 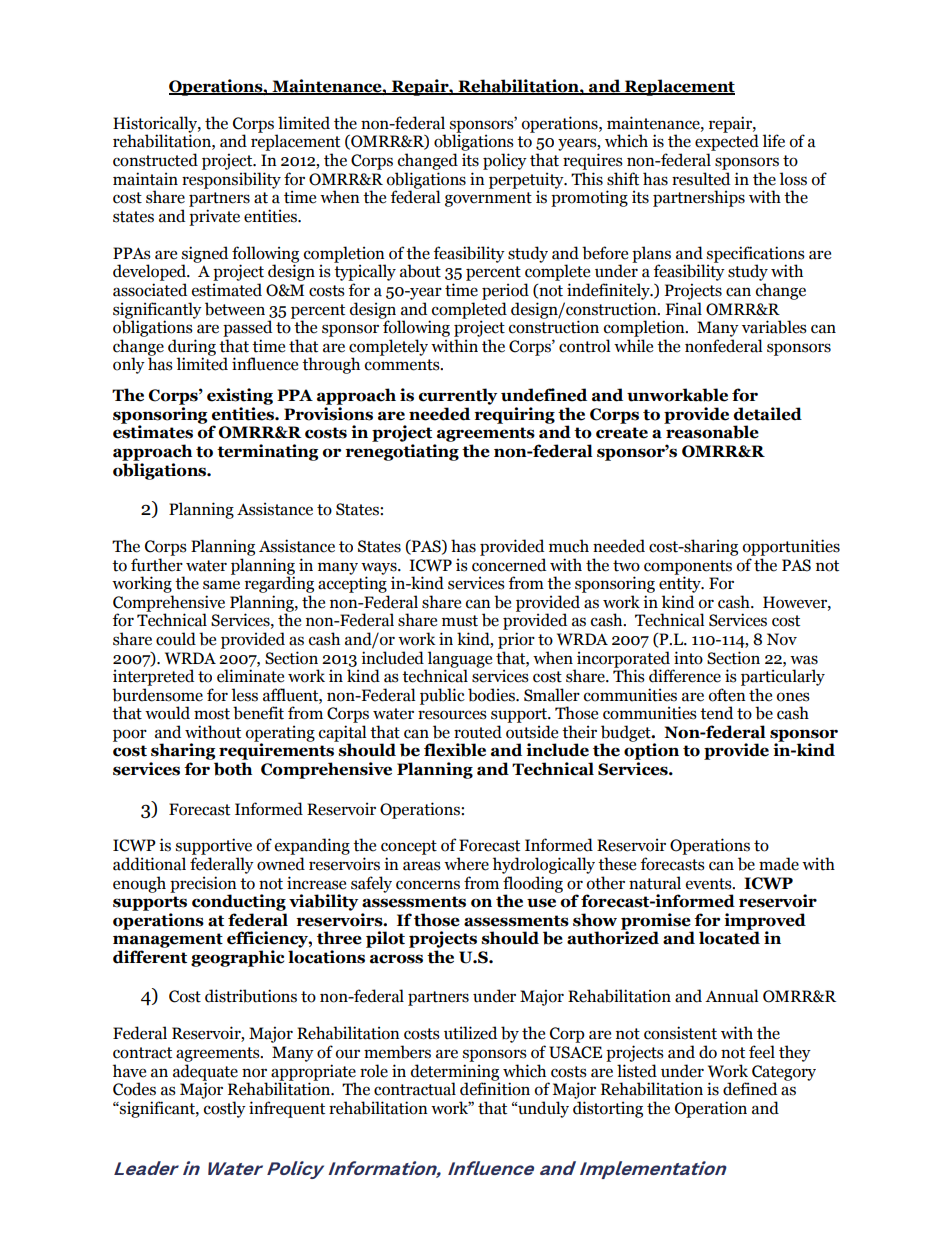 What do you see at coordinates (460, 621) in the screenshot?
I see `must` at bounding box center [460, 621].
